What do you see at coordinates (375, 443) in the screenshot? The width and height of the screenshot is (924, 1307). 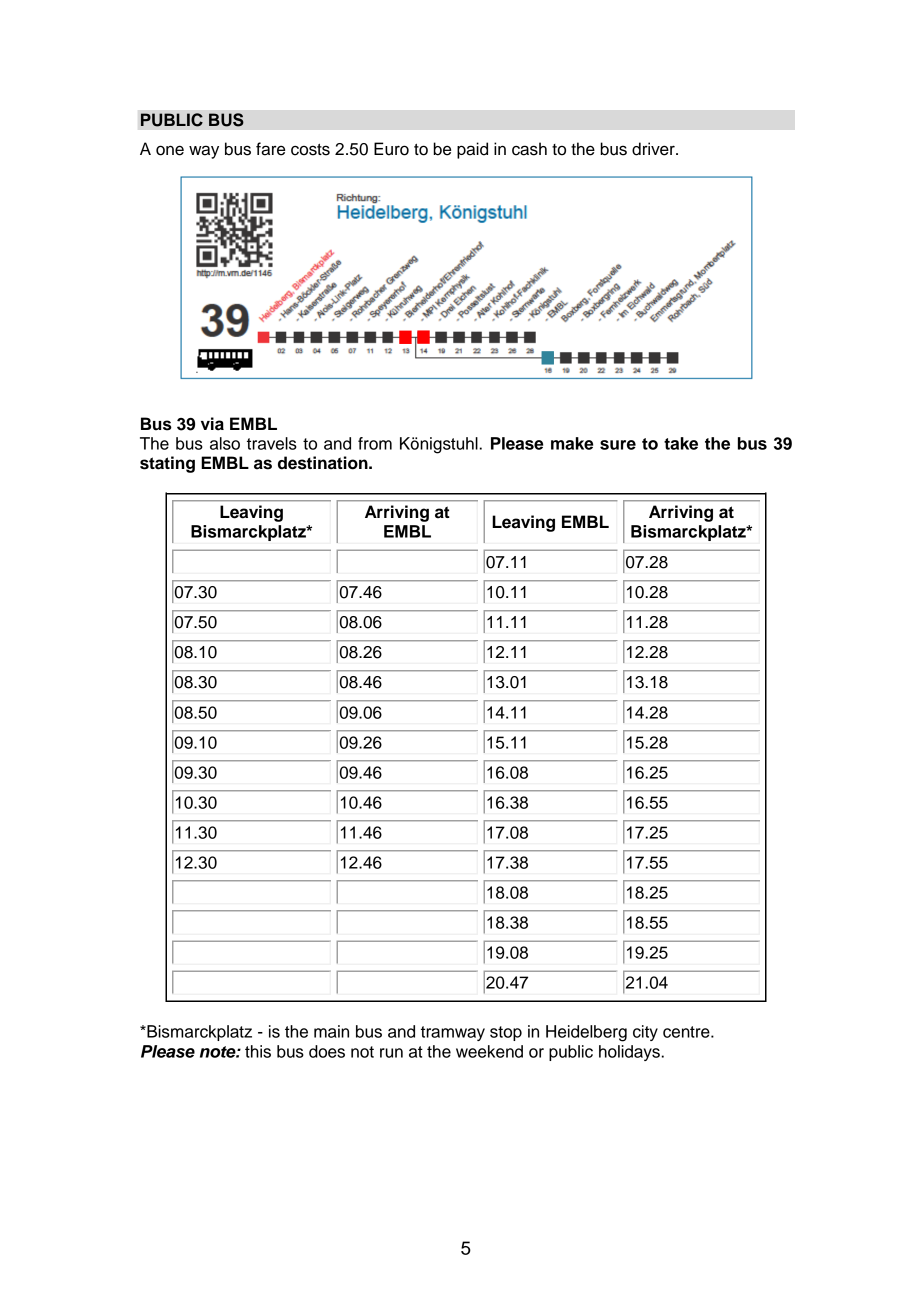 I see `from` at bounding box center [375, 443].
